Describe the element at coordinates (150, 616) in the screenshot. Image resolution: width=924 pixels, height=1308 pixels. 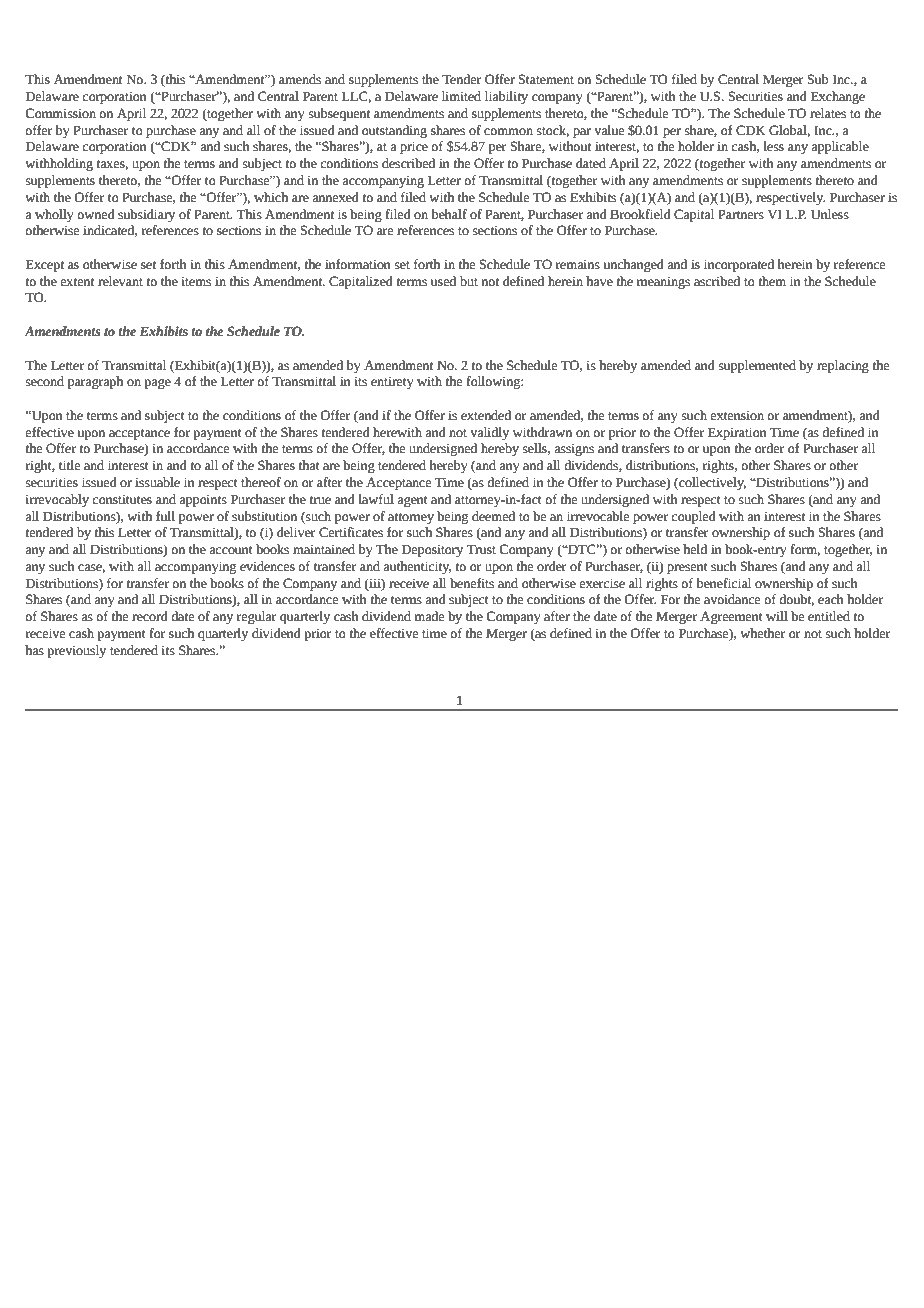
I see `record` at that location.
